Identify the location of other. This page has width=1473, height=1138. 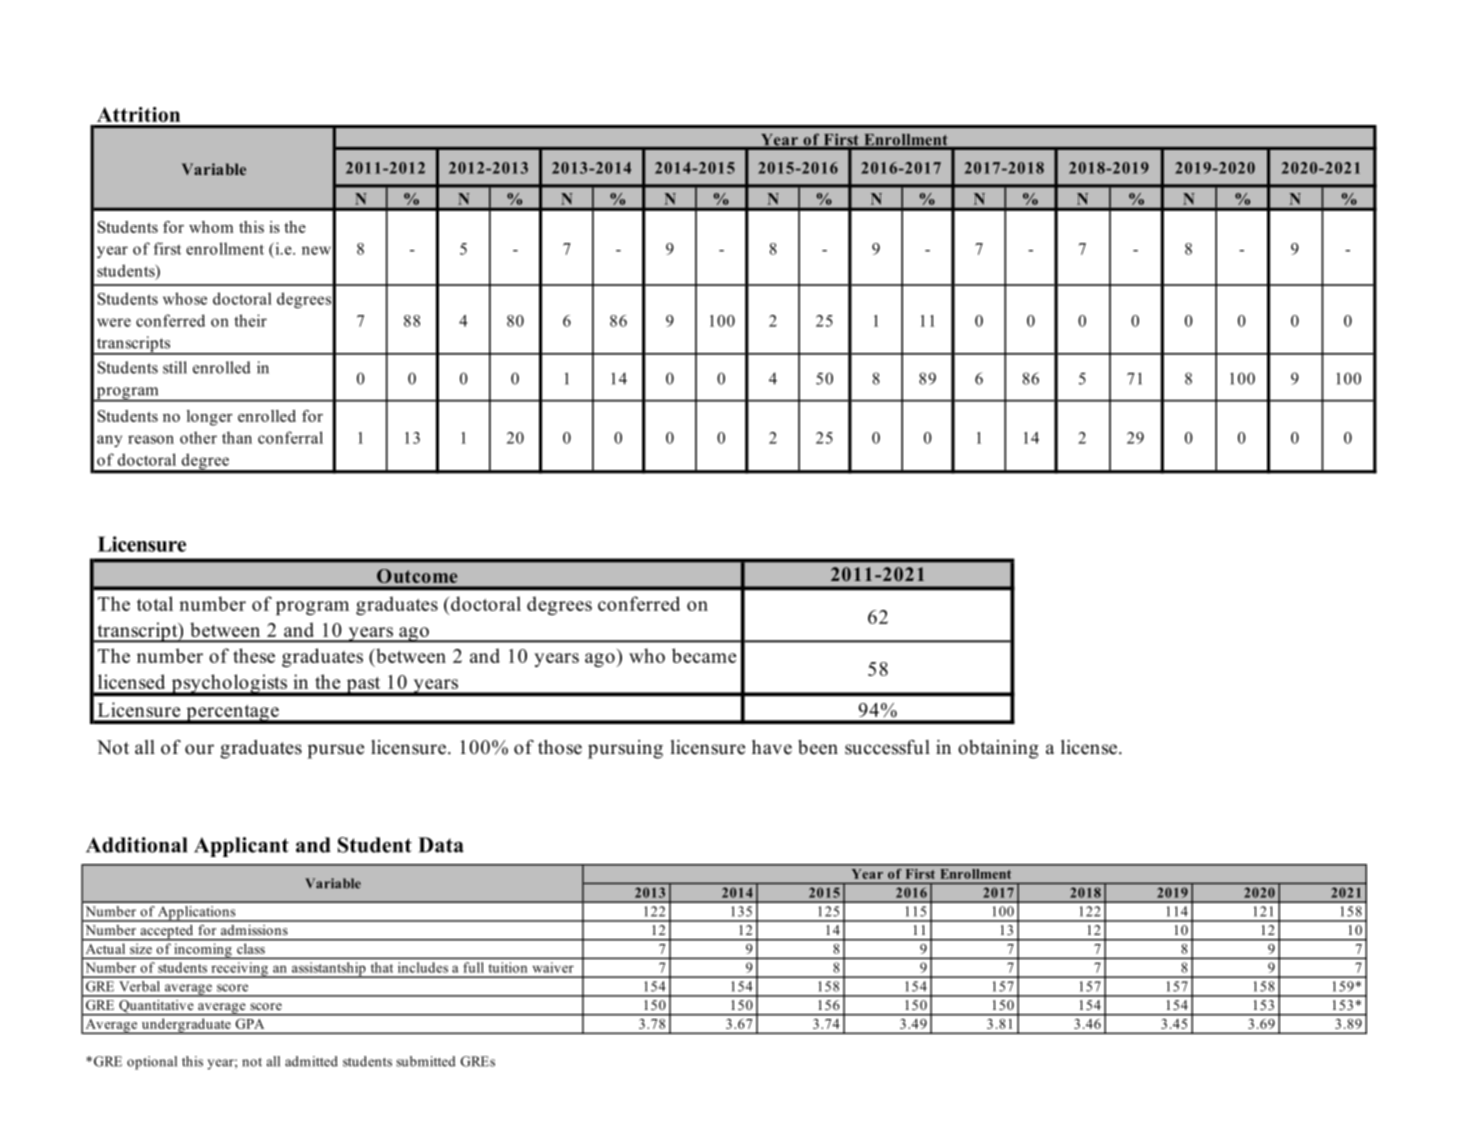
(198, 437).
